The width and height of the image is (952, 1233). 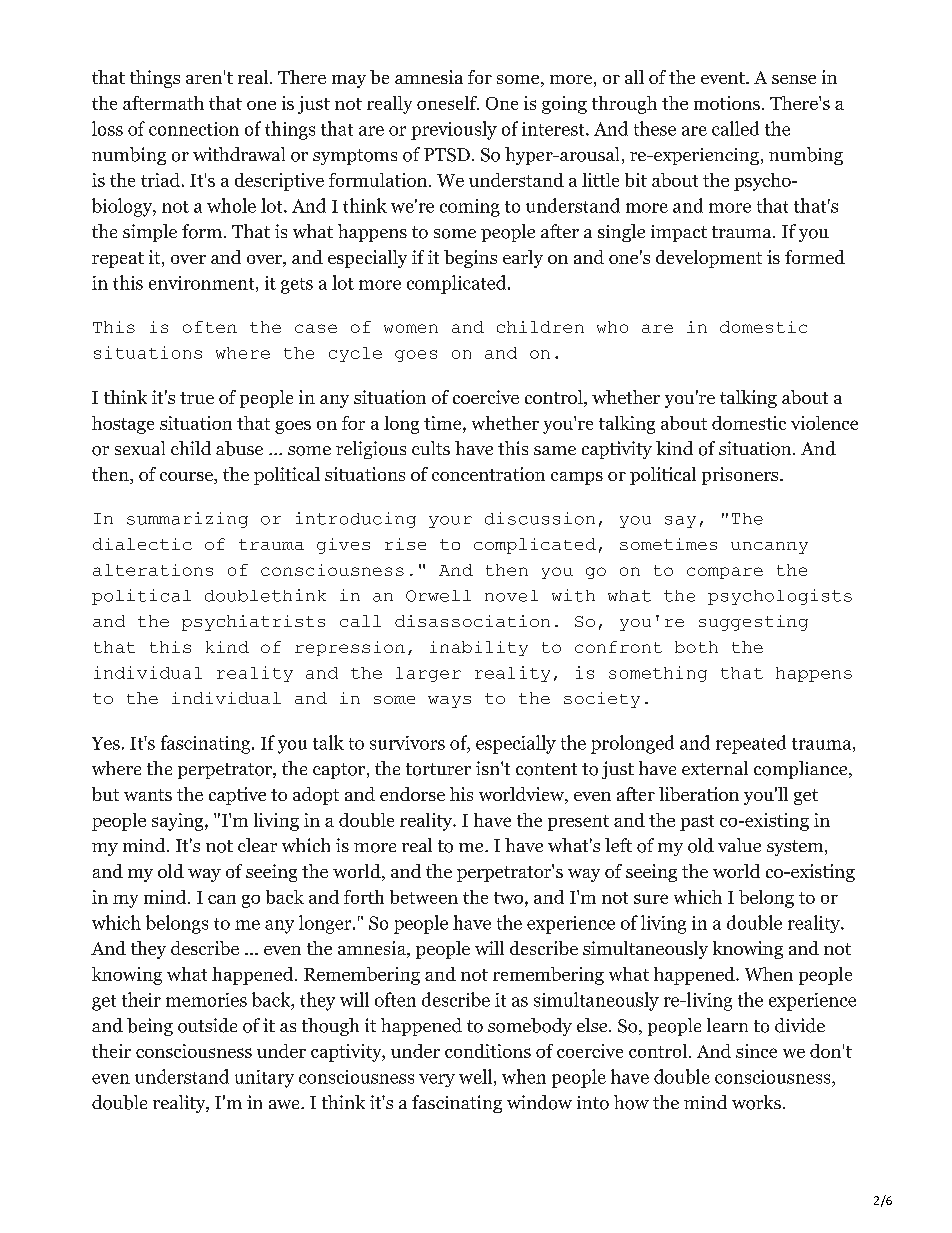 What do you see at coordinates (437, 1080) in the image?
I see `very` at bounding box center [437, 1080].
